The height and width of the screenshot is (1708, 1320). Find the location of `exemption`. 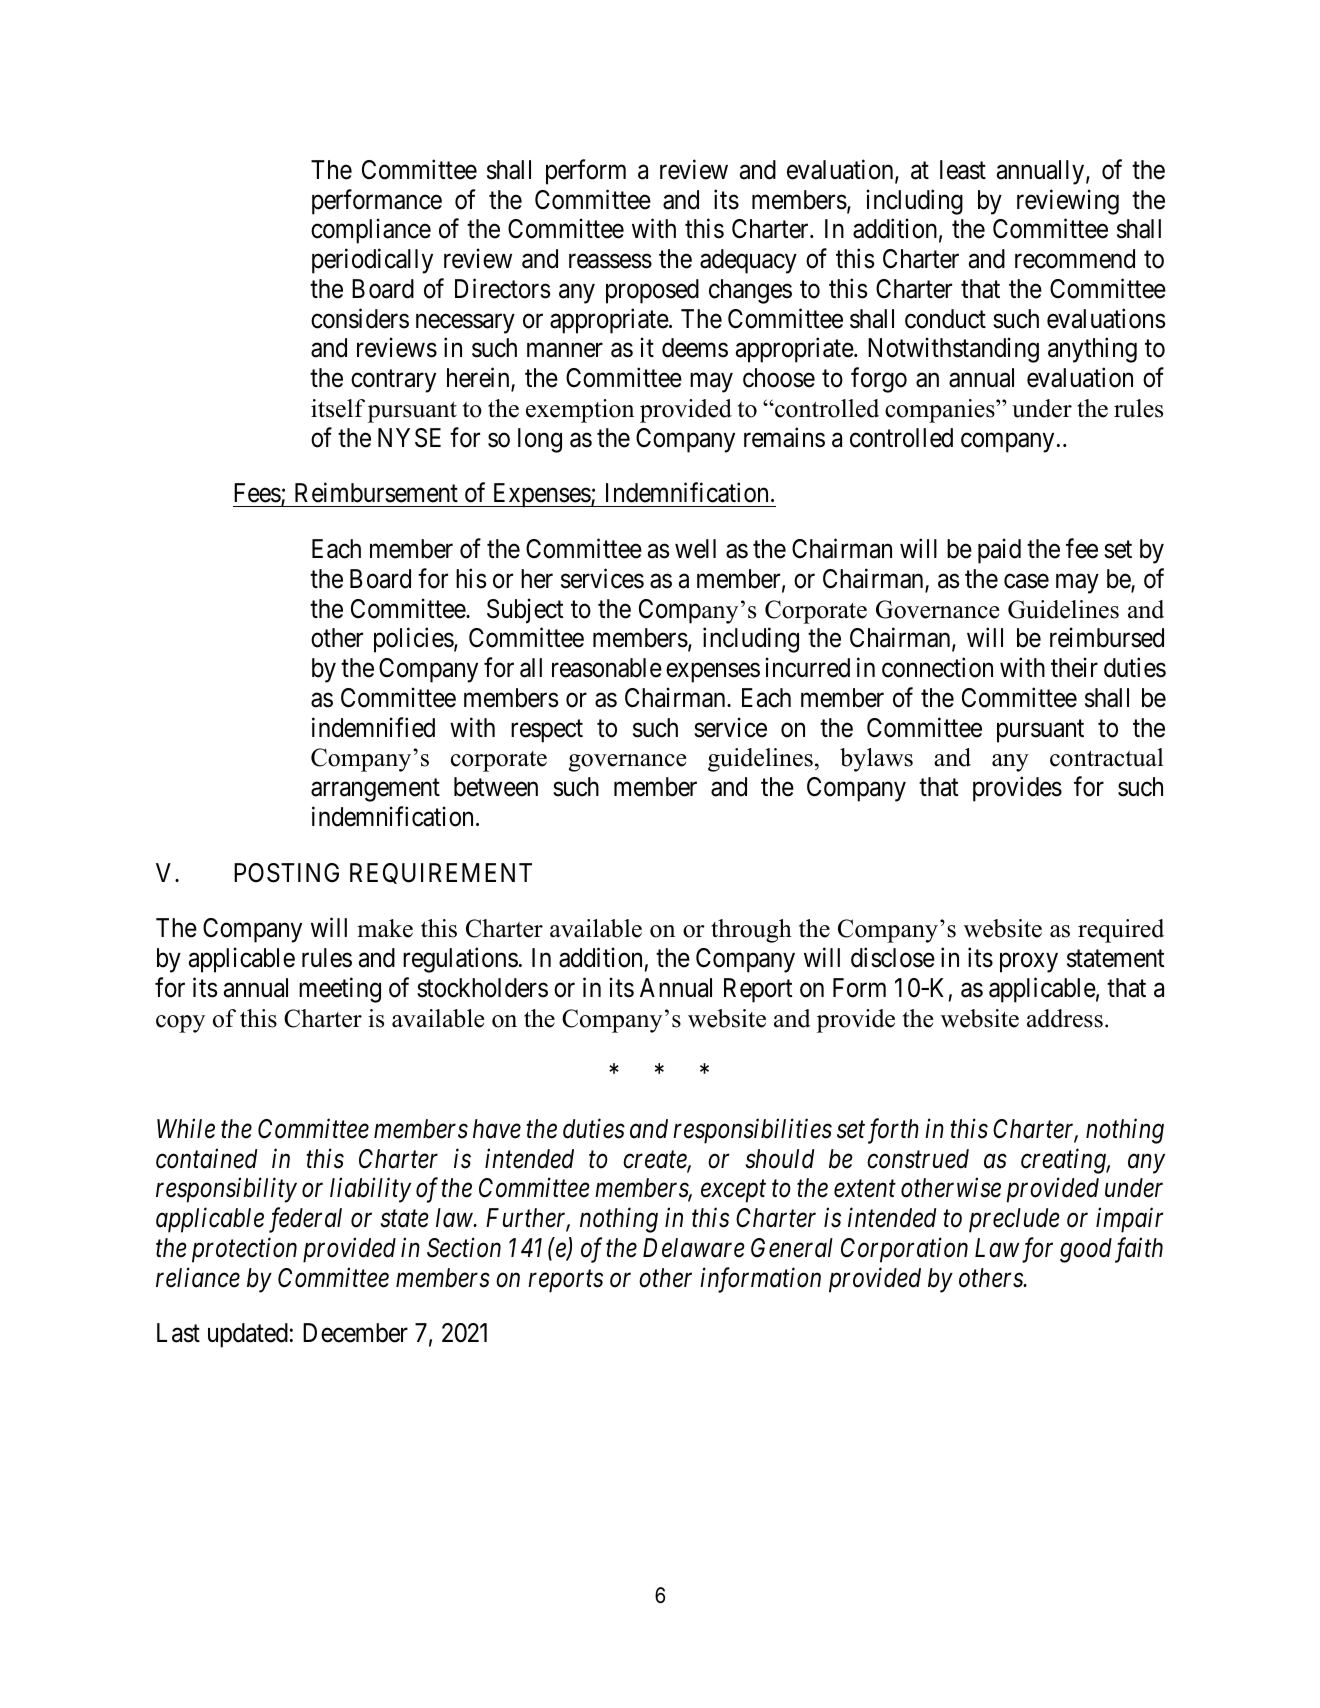

exemption is located at coordinates (580, 411).
